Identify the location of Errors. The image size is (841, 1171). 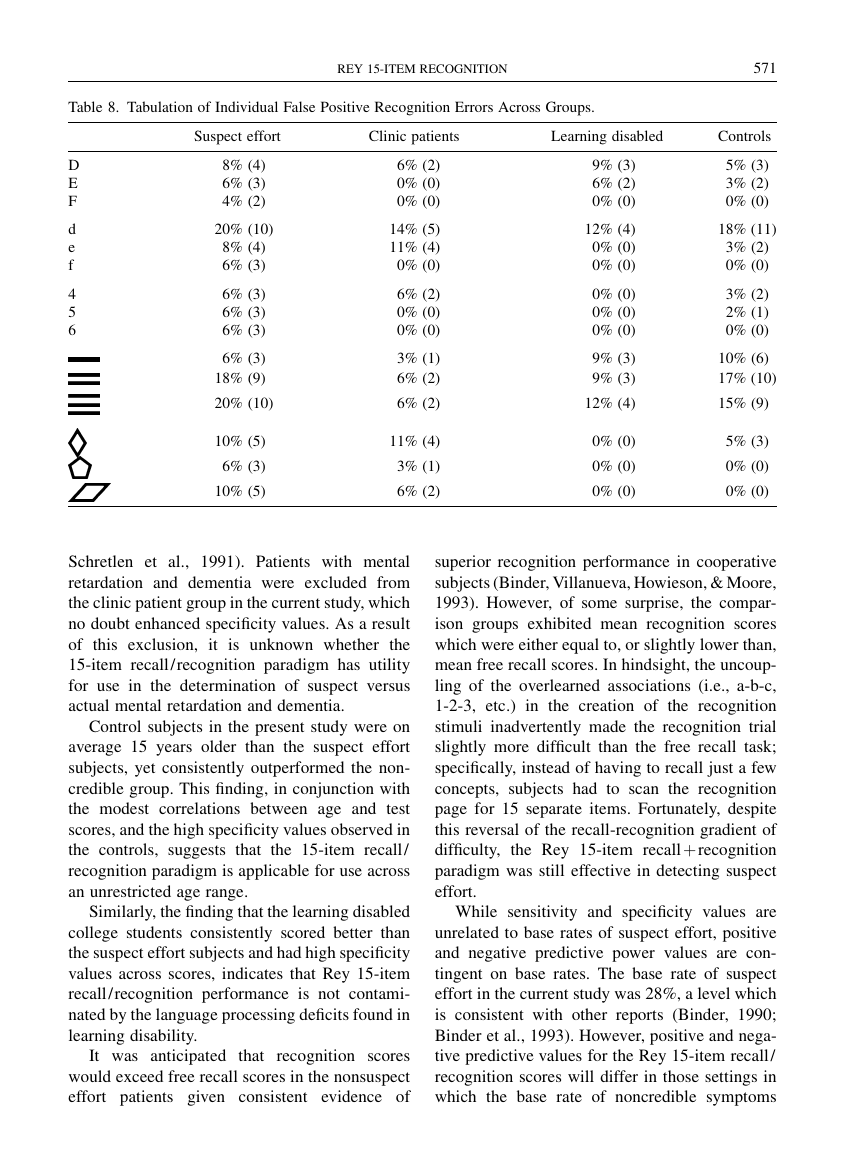
(474, 106).
